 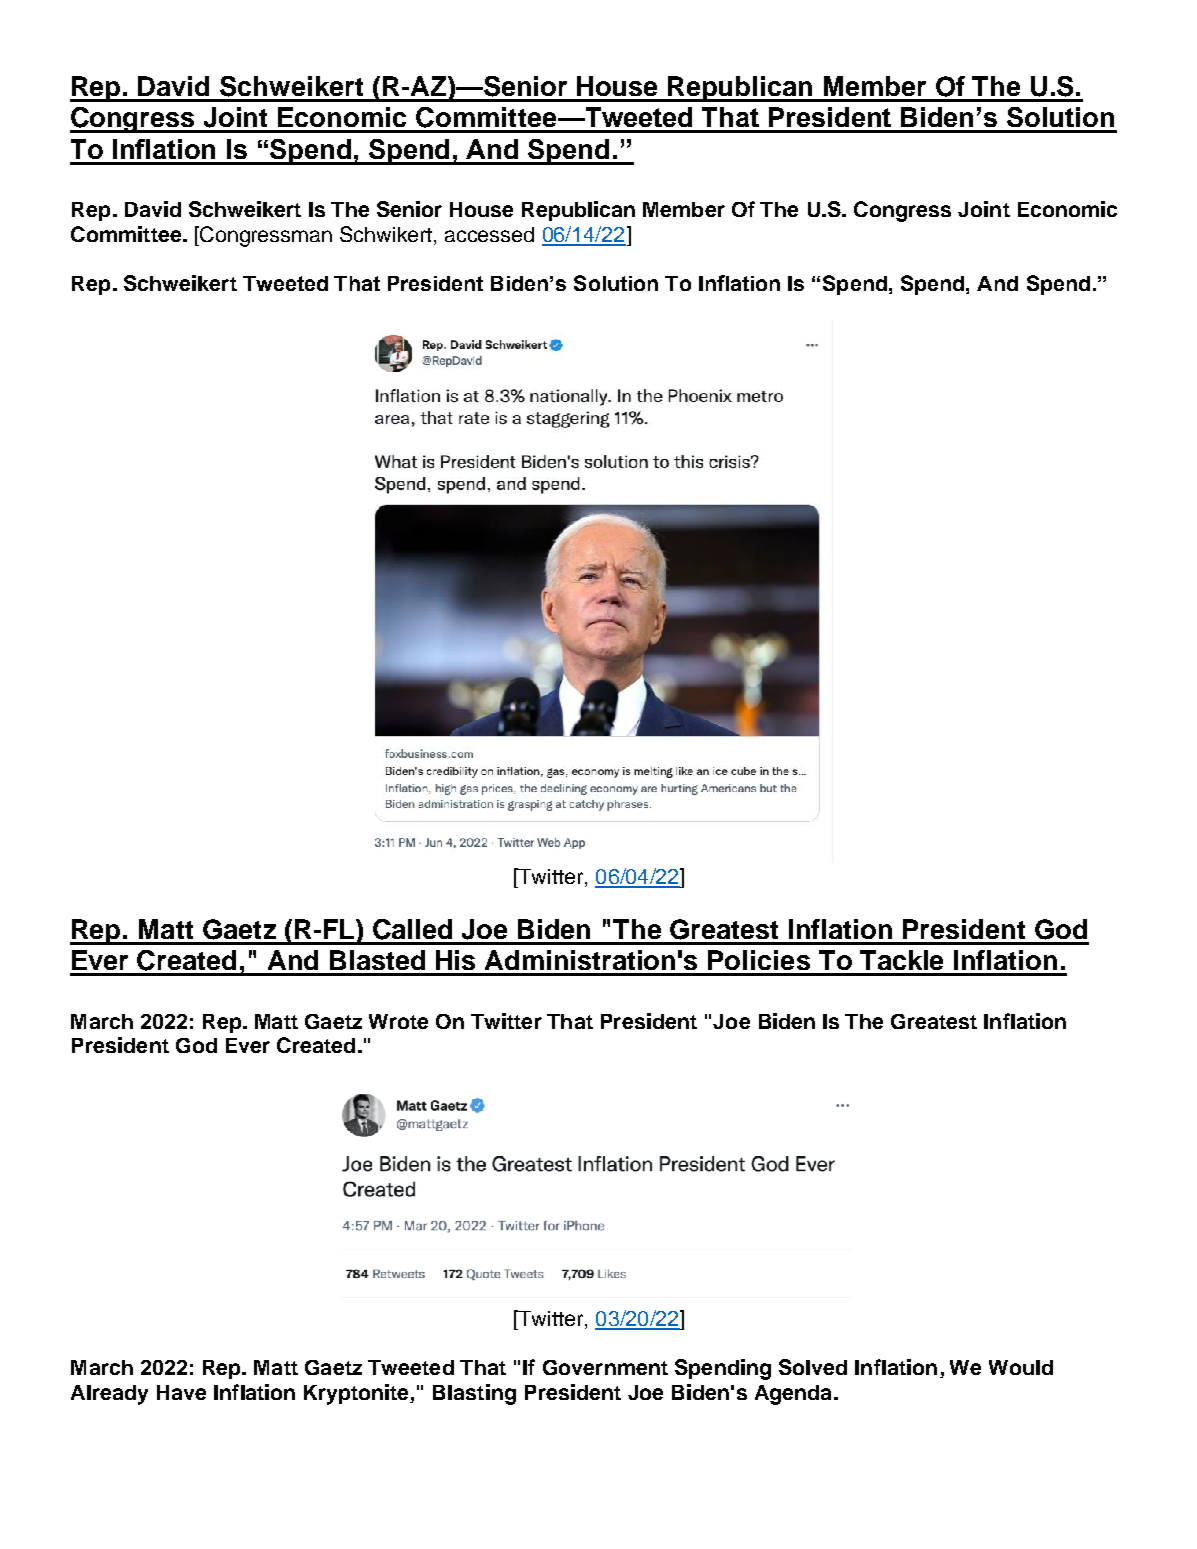 What do you see at coordinates (813, 1367) in the image?
I see `Solved` at bounding box center [813, 1367].
